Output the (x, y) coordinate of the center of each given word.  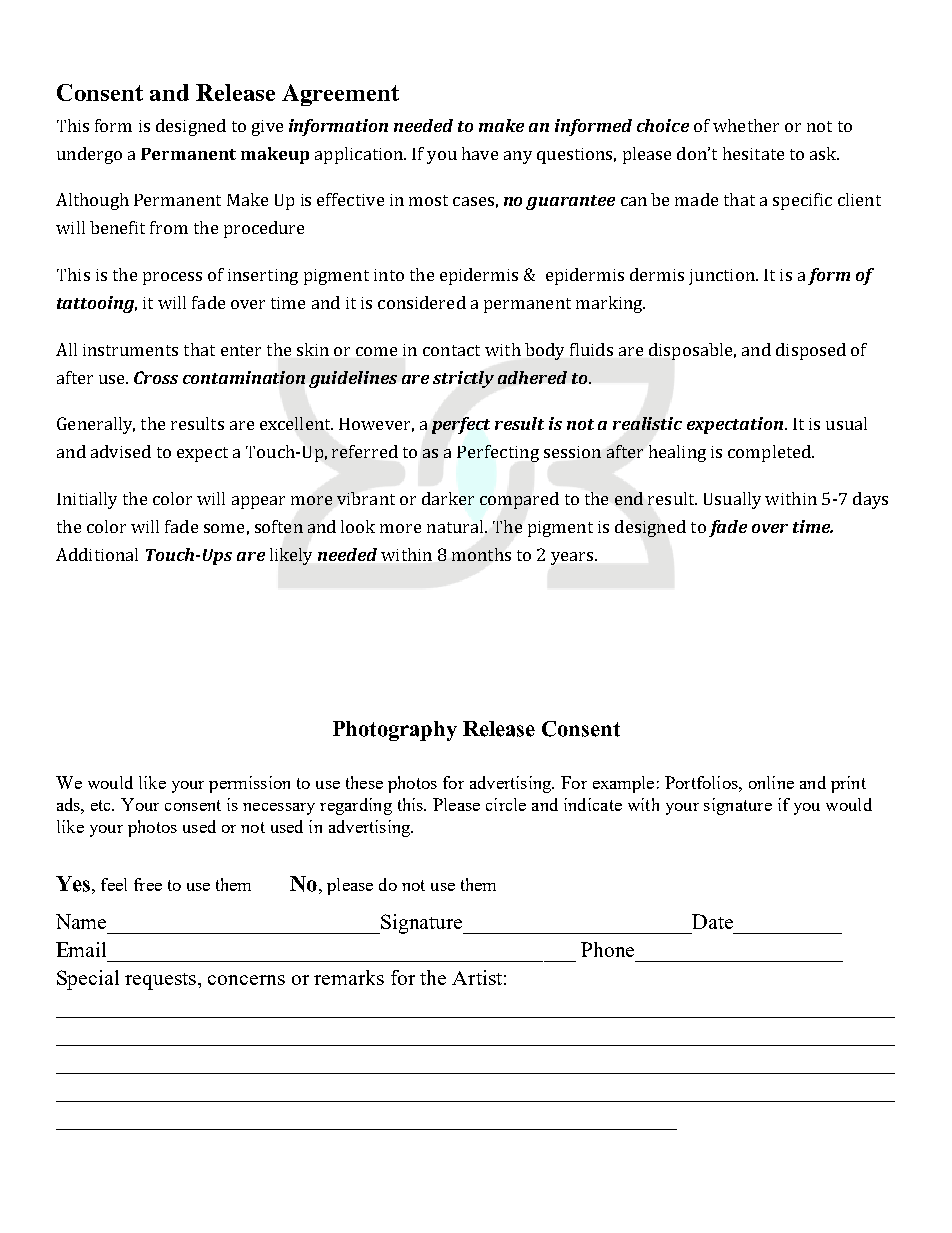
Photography (395, 731)
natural (456, 526)
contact (451, 350)
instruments (130, 350)
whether (746, 125)
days (870, 500)
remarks (349, 977)
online (771, 782)
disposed (811, 351)
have (480, 153)
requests (162, 981)
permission (249, 784)
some (224, 528)
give (267, 128)
